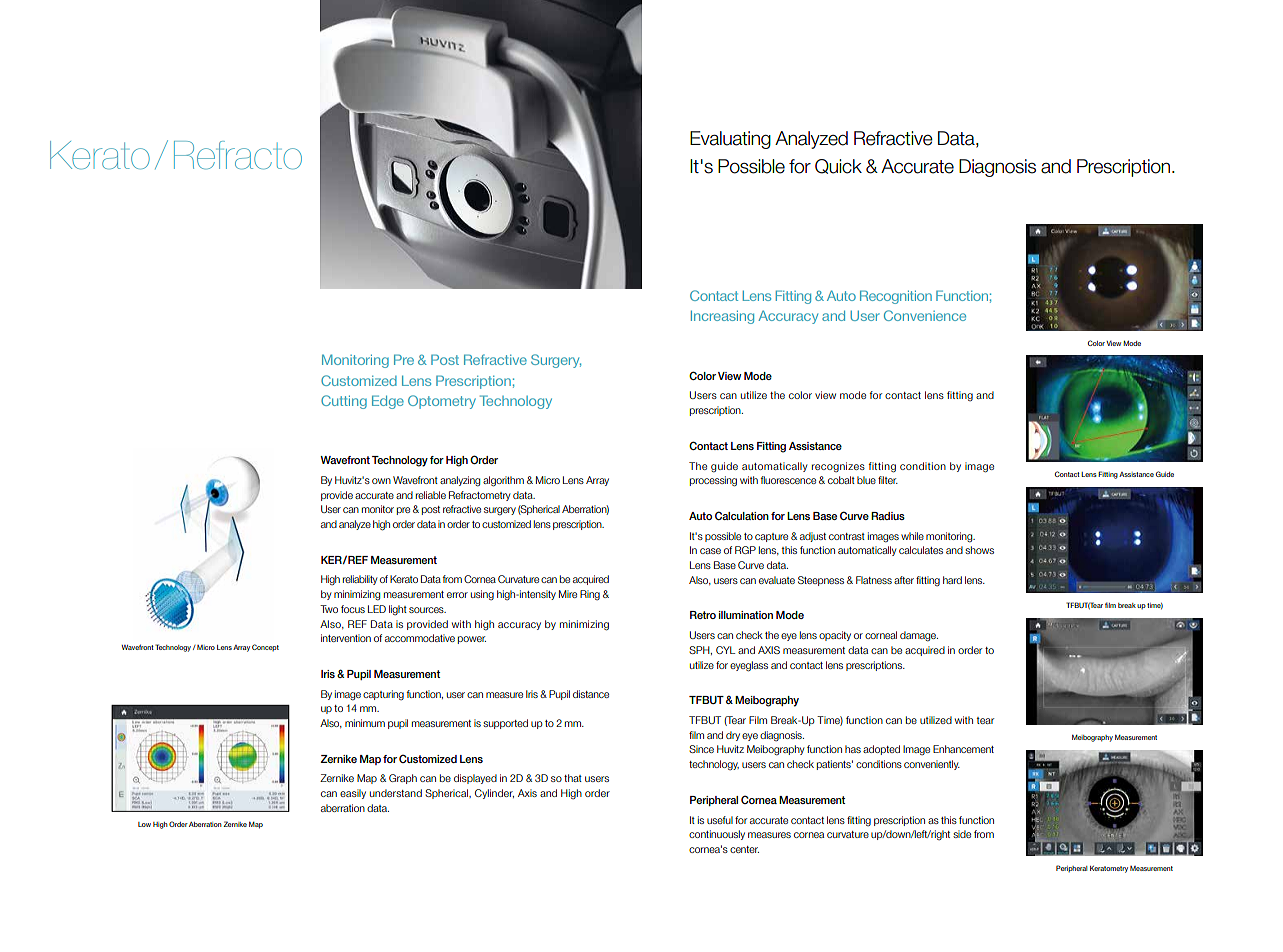  Describe the element at coordinates (925, 315) in the screenshot. I see `Convenience` at that location.
